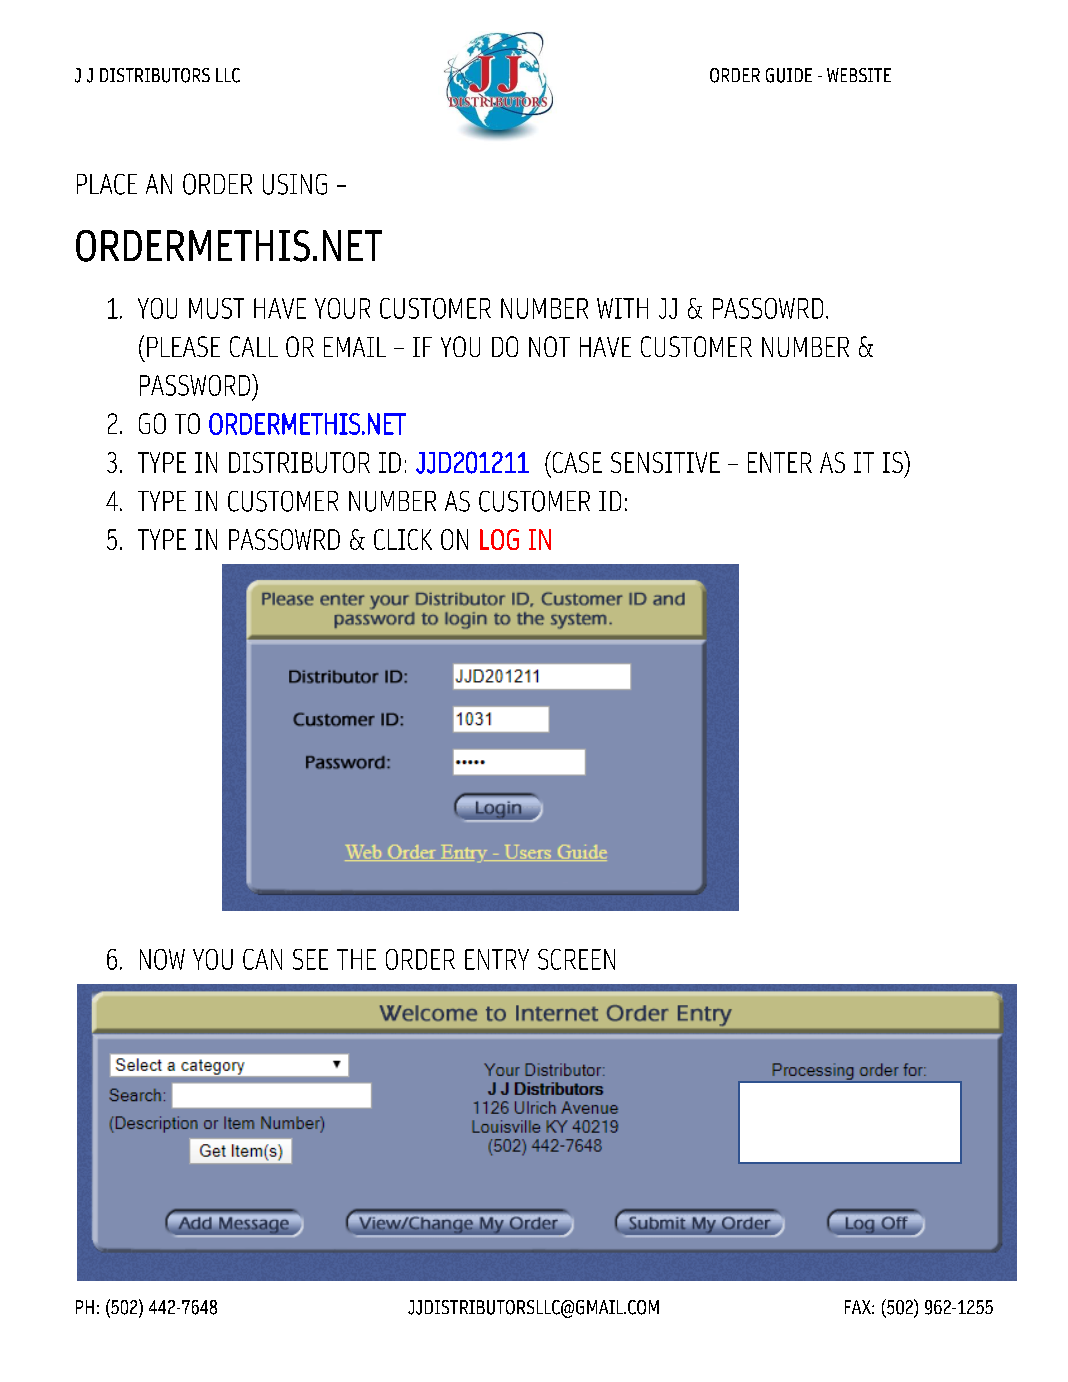 This screenshot has height=1382, width=1068. I want to click on CLICK, so click(403, 539).
